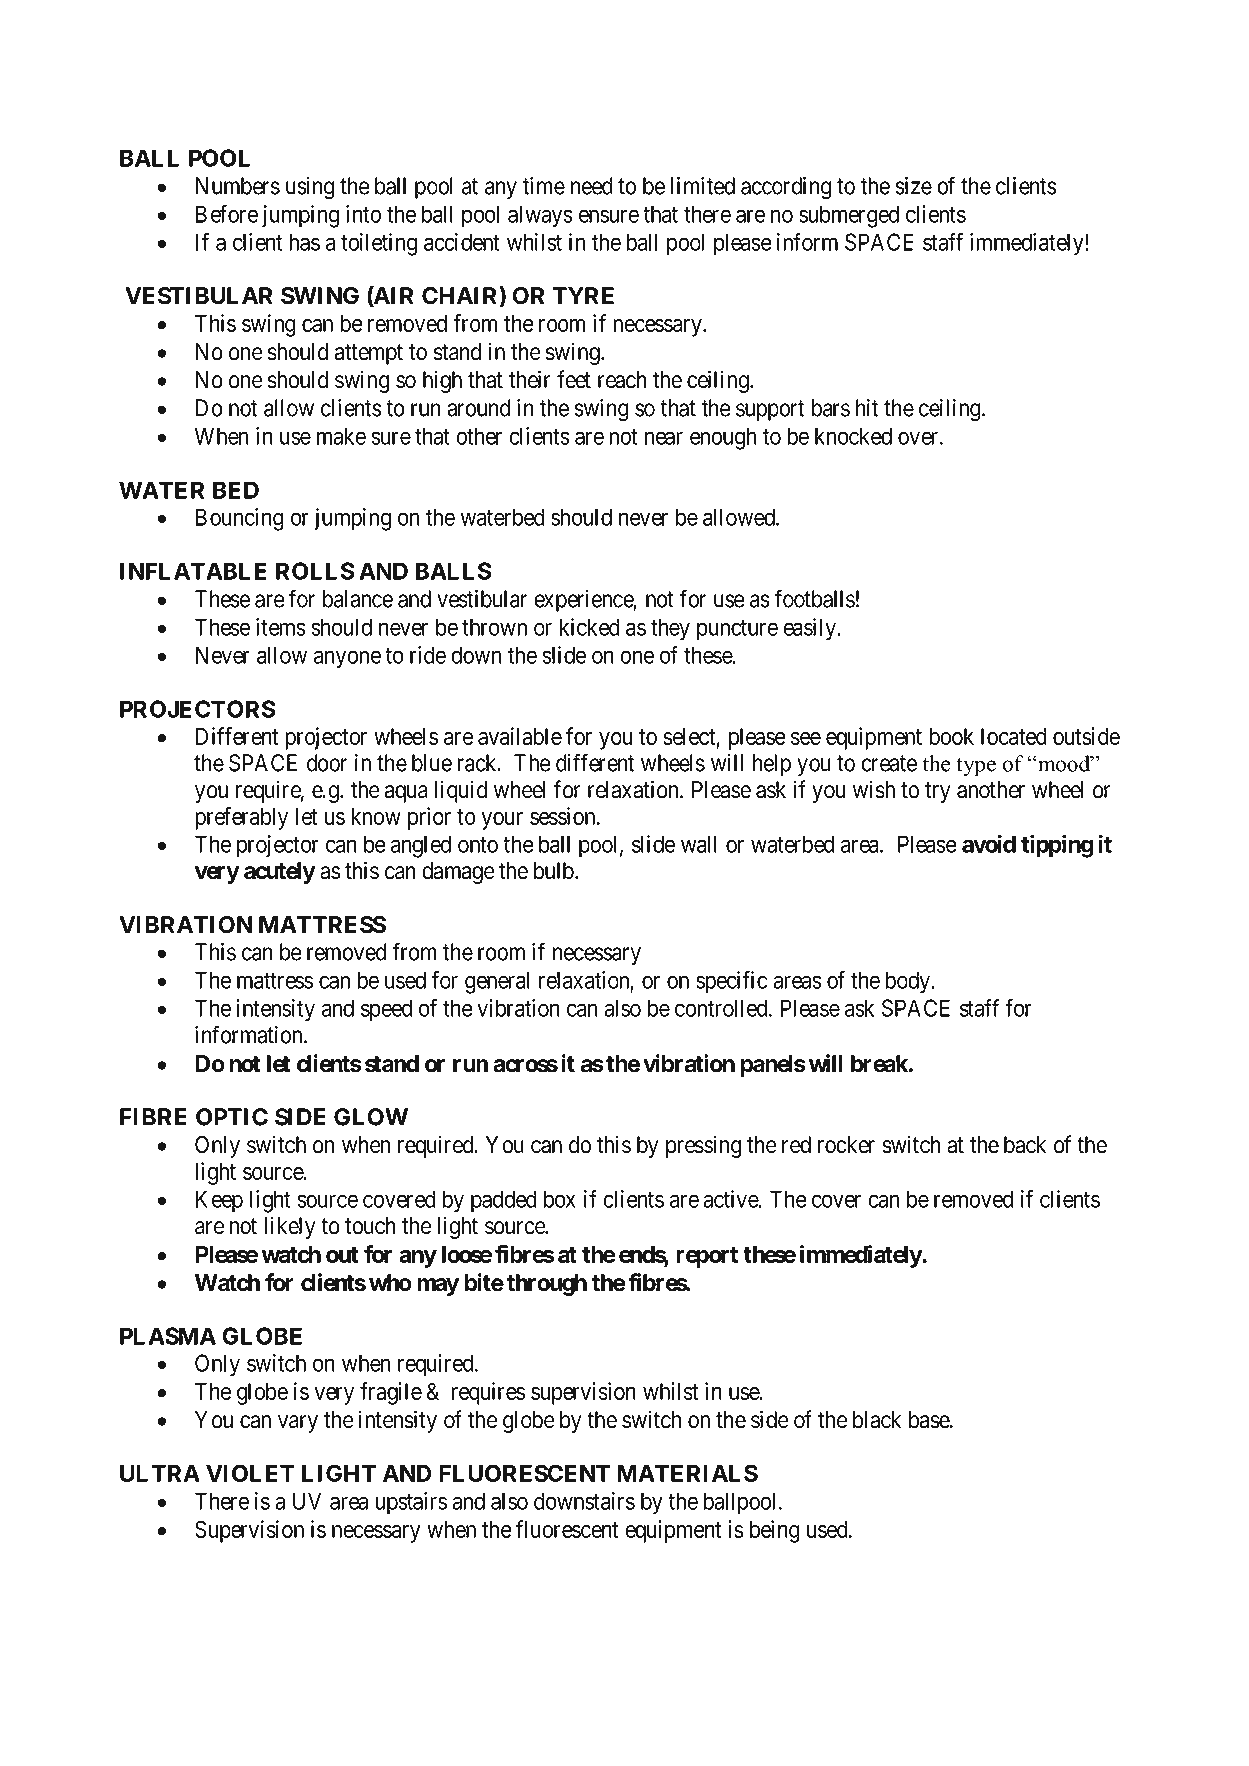 This screenshot has height=1766, width=1249. Describe the element at coordinates (913, 186) in the screenshot. I see `size` at that location.
